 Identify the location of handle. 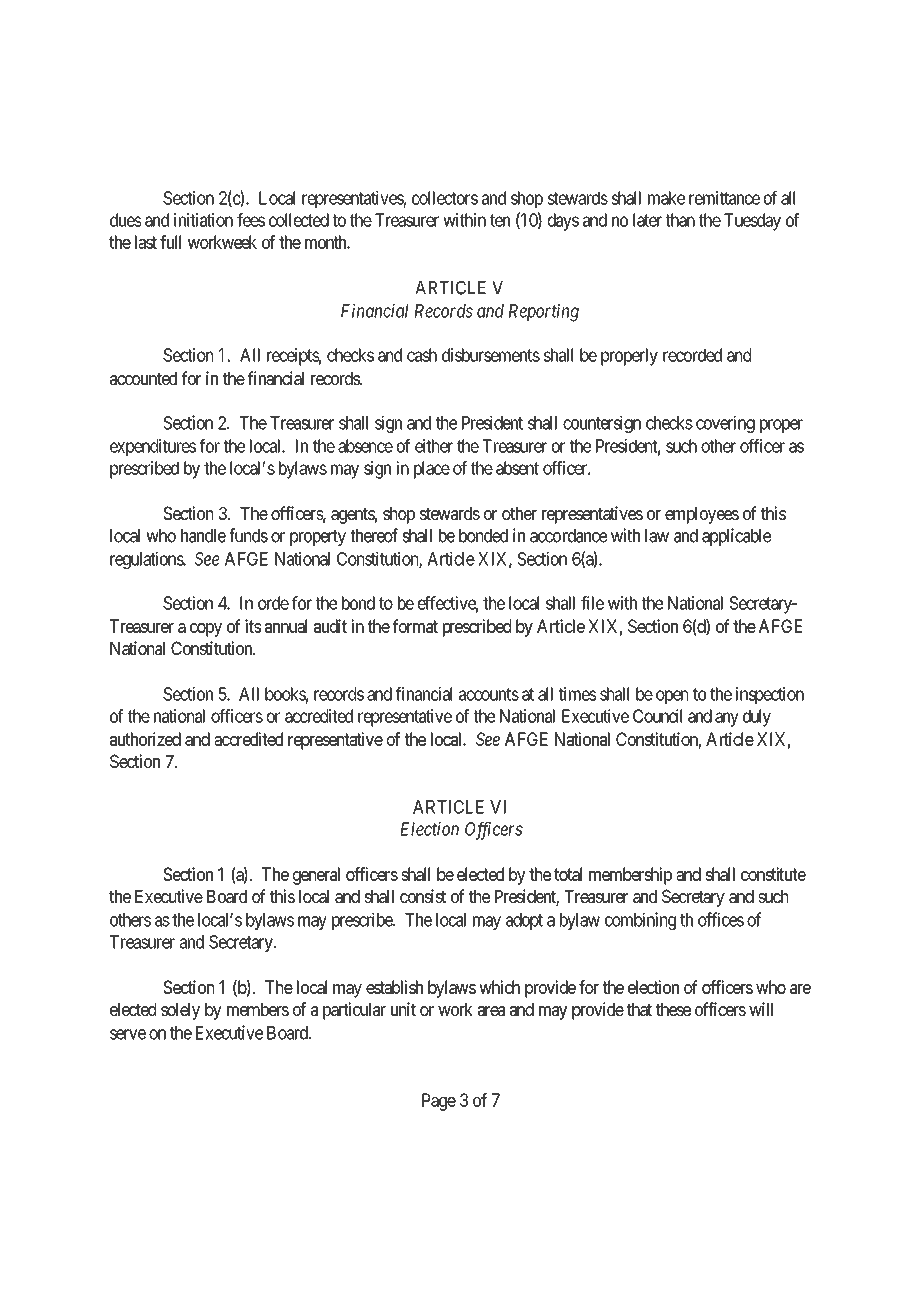
(203, 536).
